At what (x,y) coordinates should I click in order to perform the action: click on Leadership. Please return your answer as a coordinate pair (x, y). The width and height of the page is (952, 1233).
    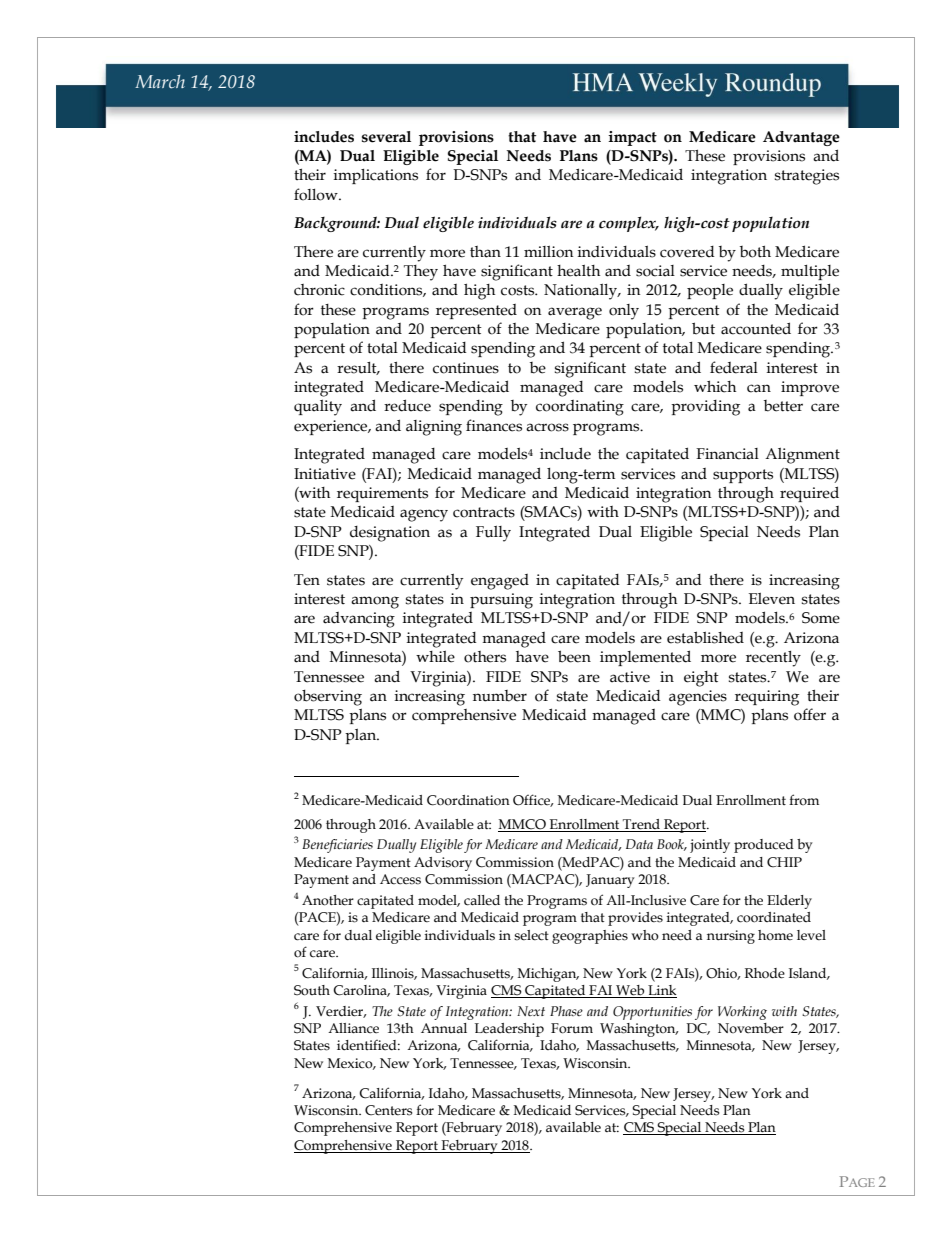
    Looking at the image, I should click on (509, 1030).
